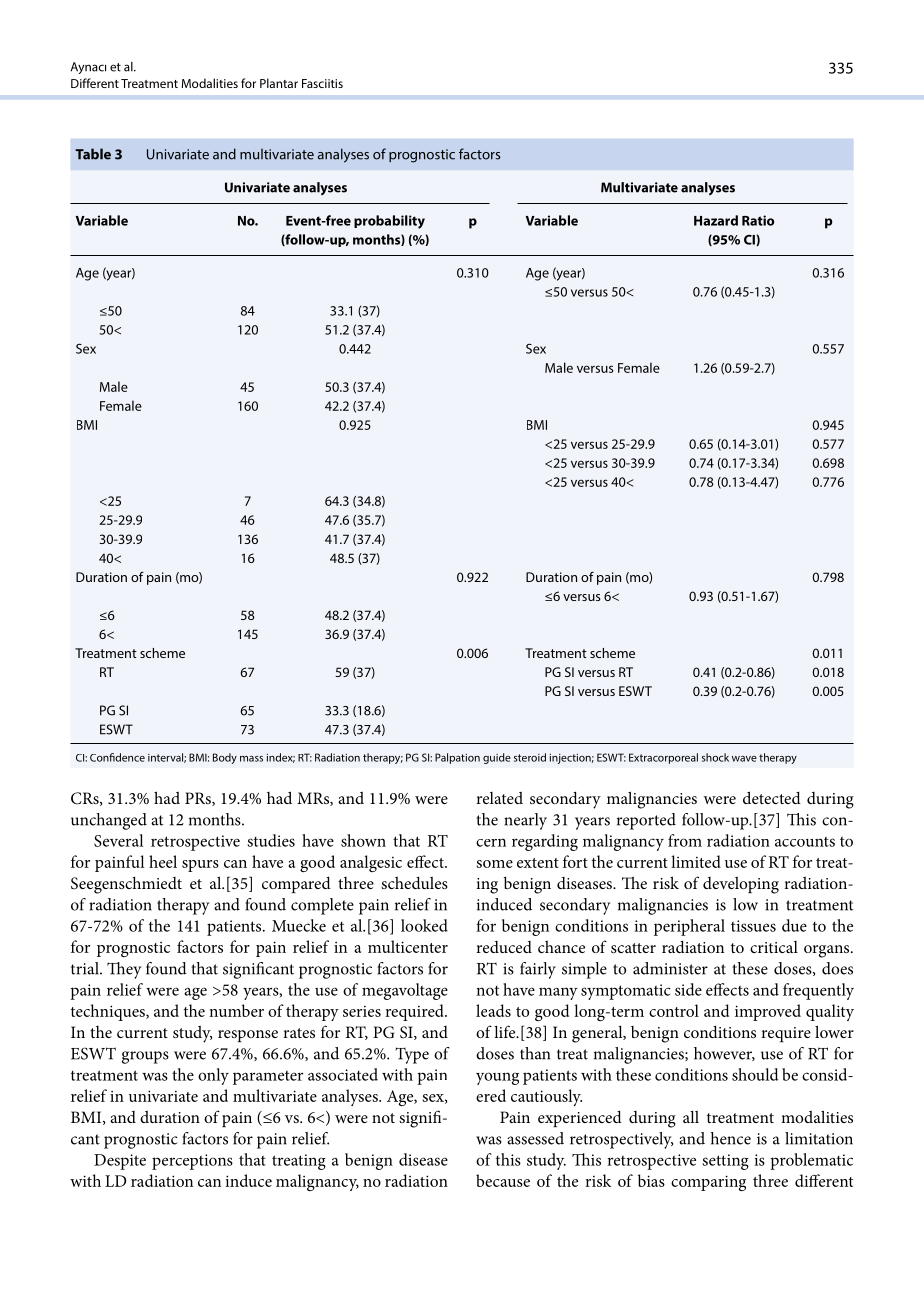 This screenshot has width=924, height=1290. What do you see at coordinates (741, 885) in the screenshot?
I see `developing` at bounding box center [741, 885].
